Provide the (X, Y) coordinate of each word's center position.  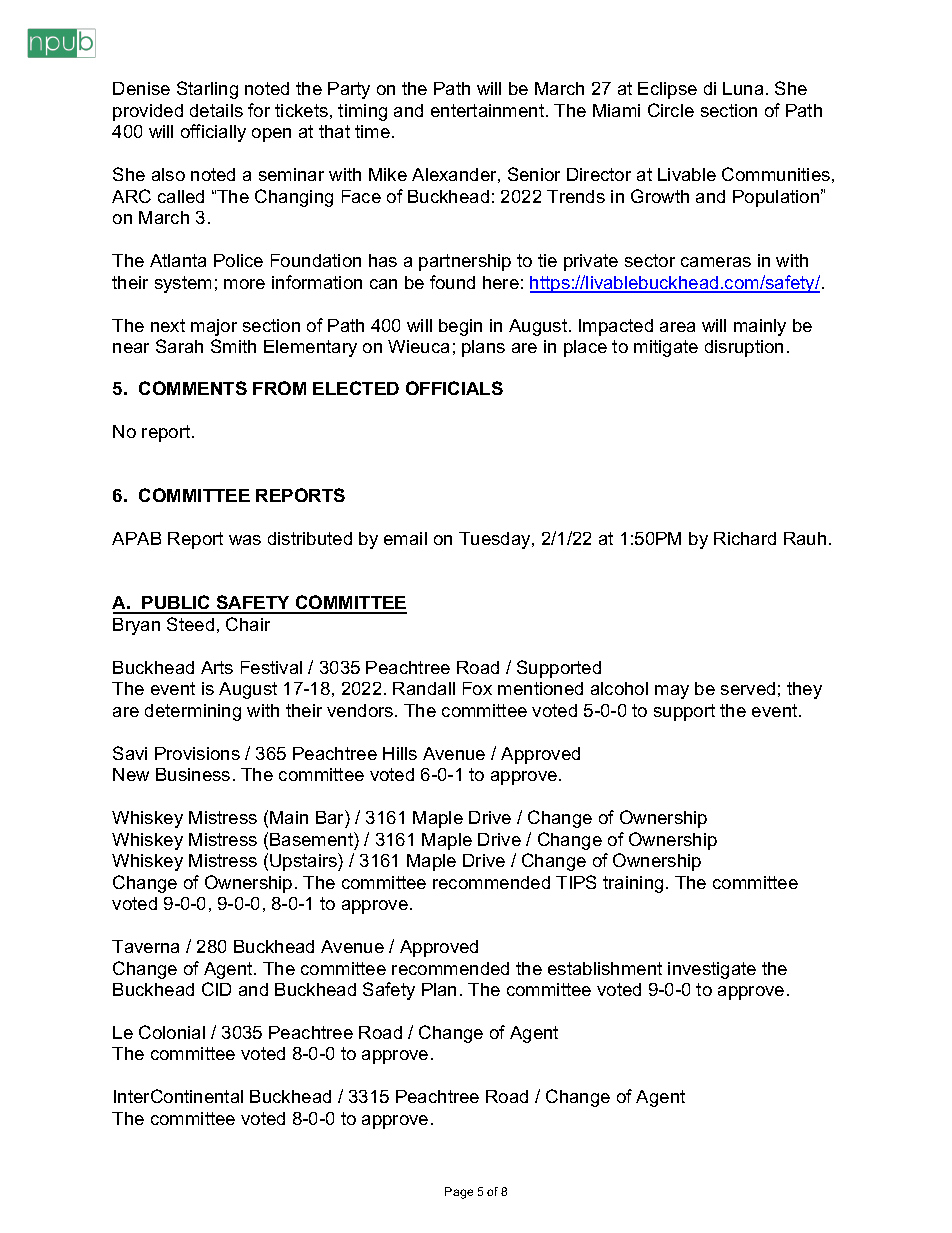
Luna (743, 88)
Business (193, 774)
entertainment (489, 110)
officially (213, 133)
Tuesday (496, 540)
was (245, 540)
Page (459, 1193)
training (633, 884)
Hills (400, 753)
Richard (745, 538)
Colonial (172, 1032)
